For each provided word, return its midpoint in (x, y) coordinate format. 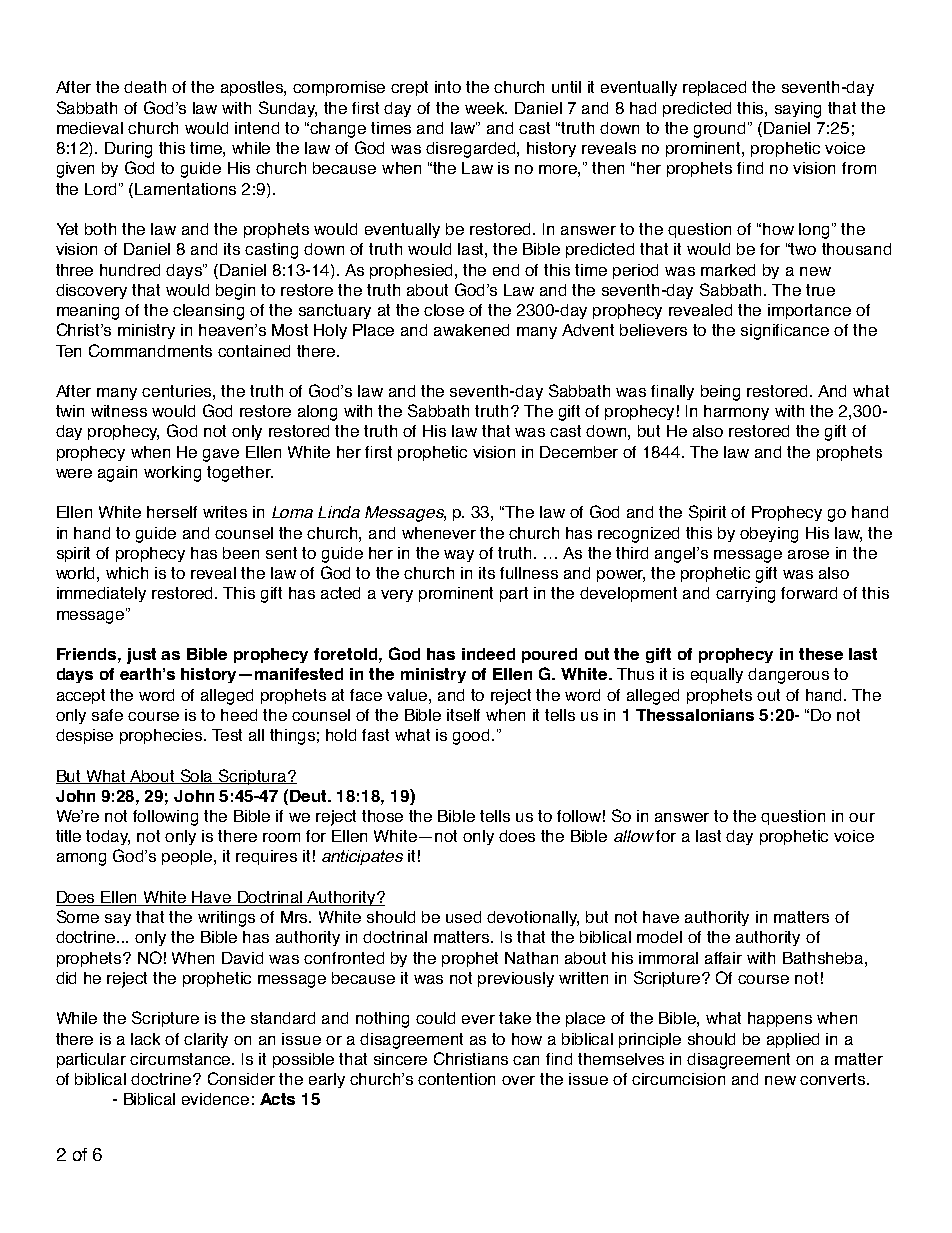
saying (798, 110)
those (382, 816)
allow (634, 836)
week (486, 108)
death (145, 87)
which (127, 573)
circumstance (182, 1059)
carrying (745, 595)
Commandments (150, 350)
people (188, 857)
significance (785, 332)
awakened (471, 330)
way (459, 556)
